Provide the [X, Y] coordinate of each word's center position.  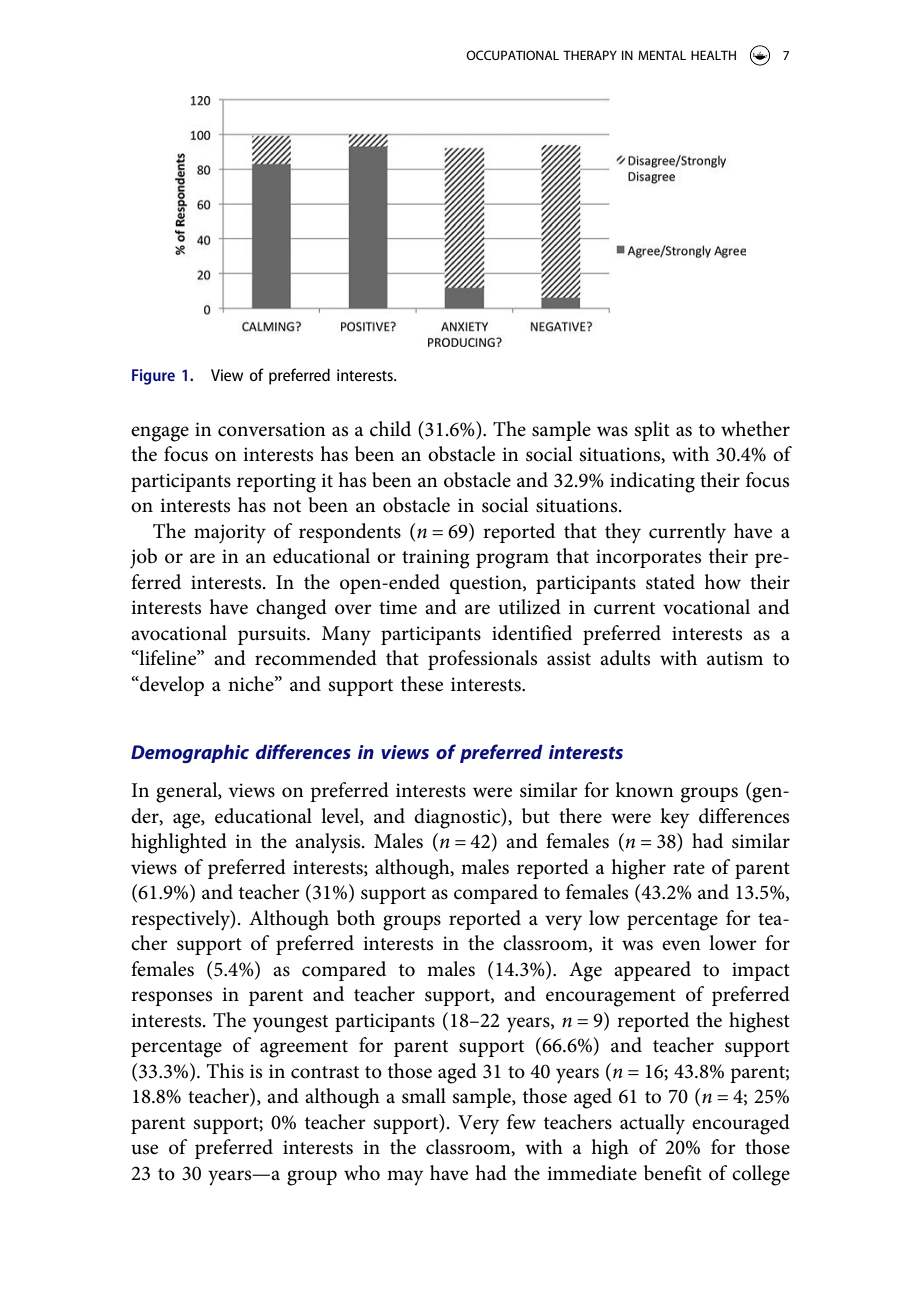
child [390, 429]
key [674, 818]
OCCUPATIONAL [512, 55]
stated [670, 582]
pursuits [273, 635]
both [356, 918]
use [144, 1149]
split [652, 431]
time [398, 607]
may [405, 1178]
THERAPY [590, 55]
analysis [329, 843]
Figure [153, 377]
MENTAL [662, 55]
